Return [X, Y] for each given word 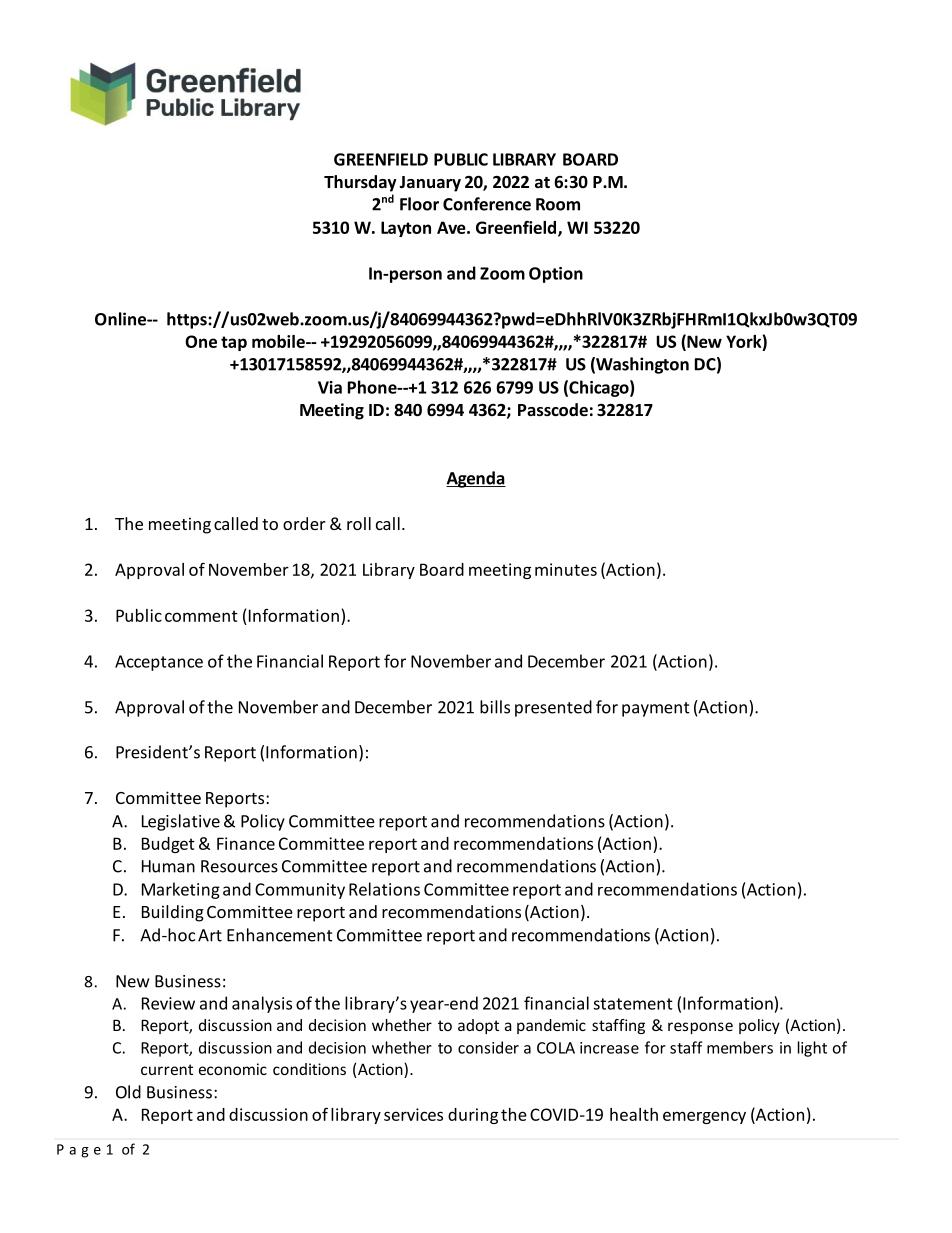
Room [558, 204]
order [304, 523]
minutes [566, 569]
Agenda [476, 479]
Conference [487, 204]
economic [233, 1069]
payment [656, 709]
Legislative [181, 822]
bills [495, 707]
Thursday [360, 183]
